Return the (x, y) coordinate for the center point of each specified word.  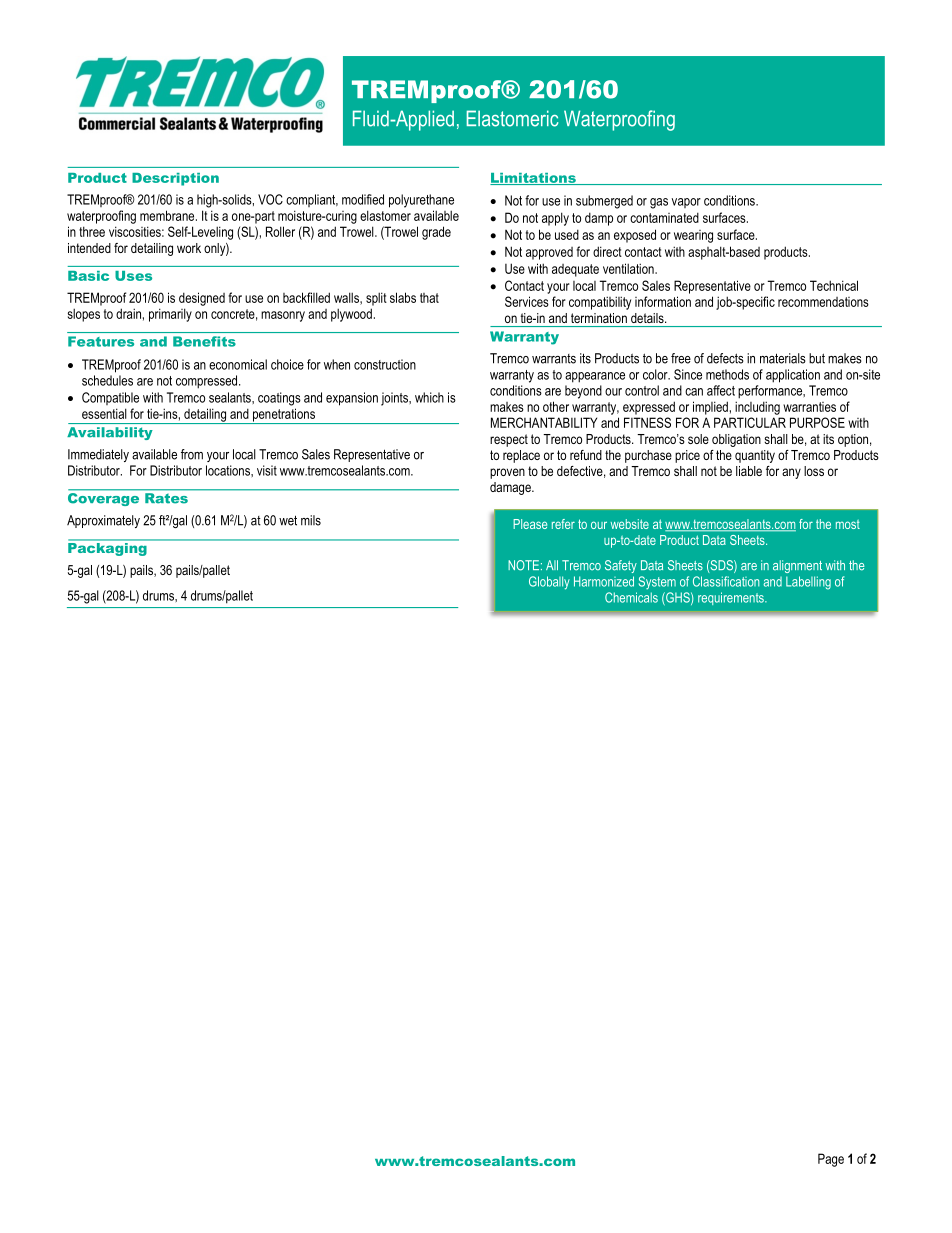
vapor (686, 203)
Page (831, 1160)
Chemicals (631, 597)
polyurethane (421, 201)
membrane (168, 215)
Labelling (808, 583)
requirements (732, 598)
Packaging (108, 548)
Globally (549, 583)
